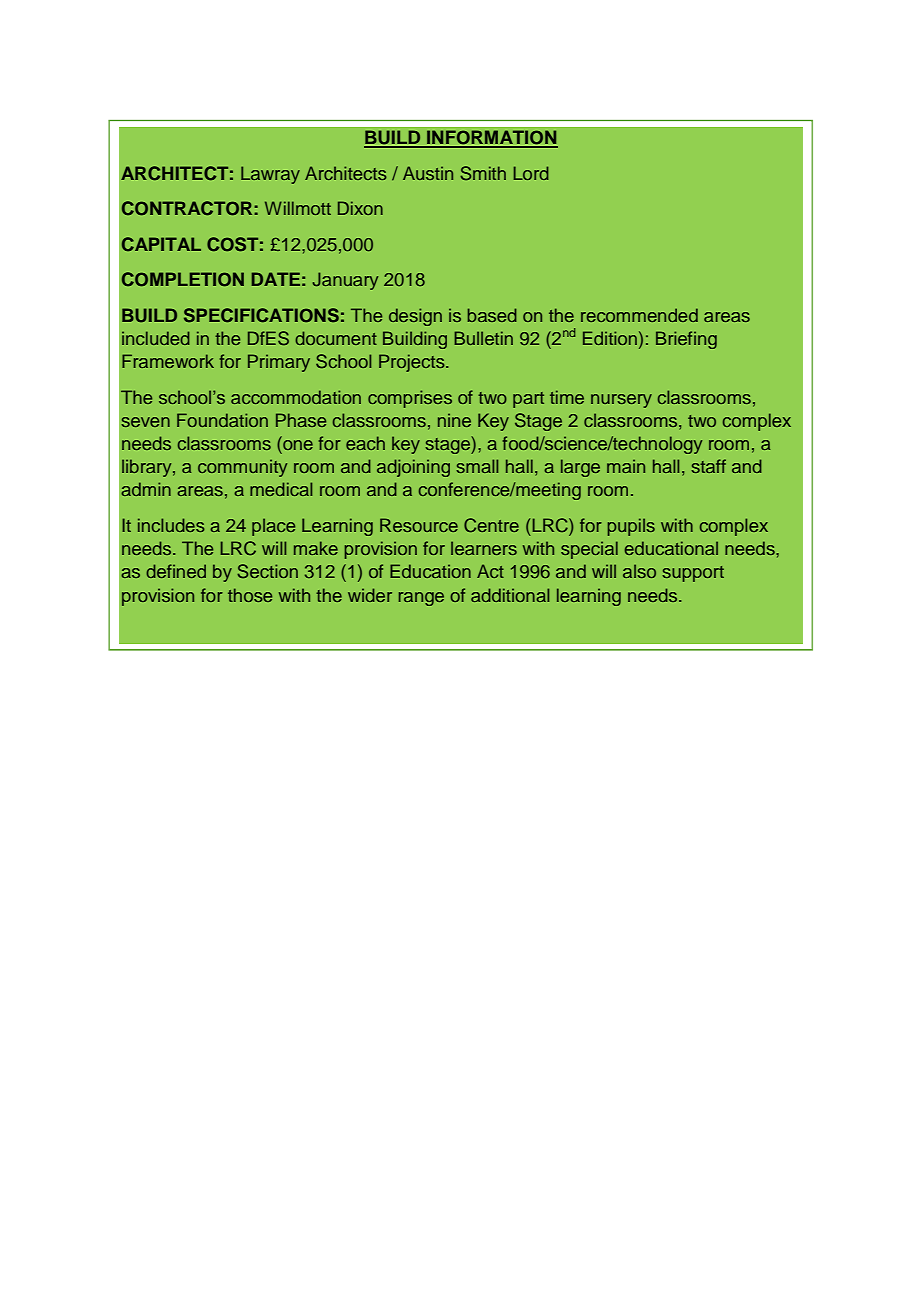 This screenshot has height=1308, width=924. What do you see at coordinates (250, 595) in the screenshot?
I see `those` at bounding box center [250, 595].
